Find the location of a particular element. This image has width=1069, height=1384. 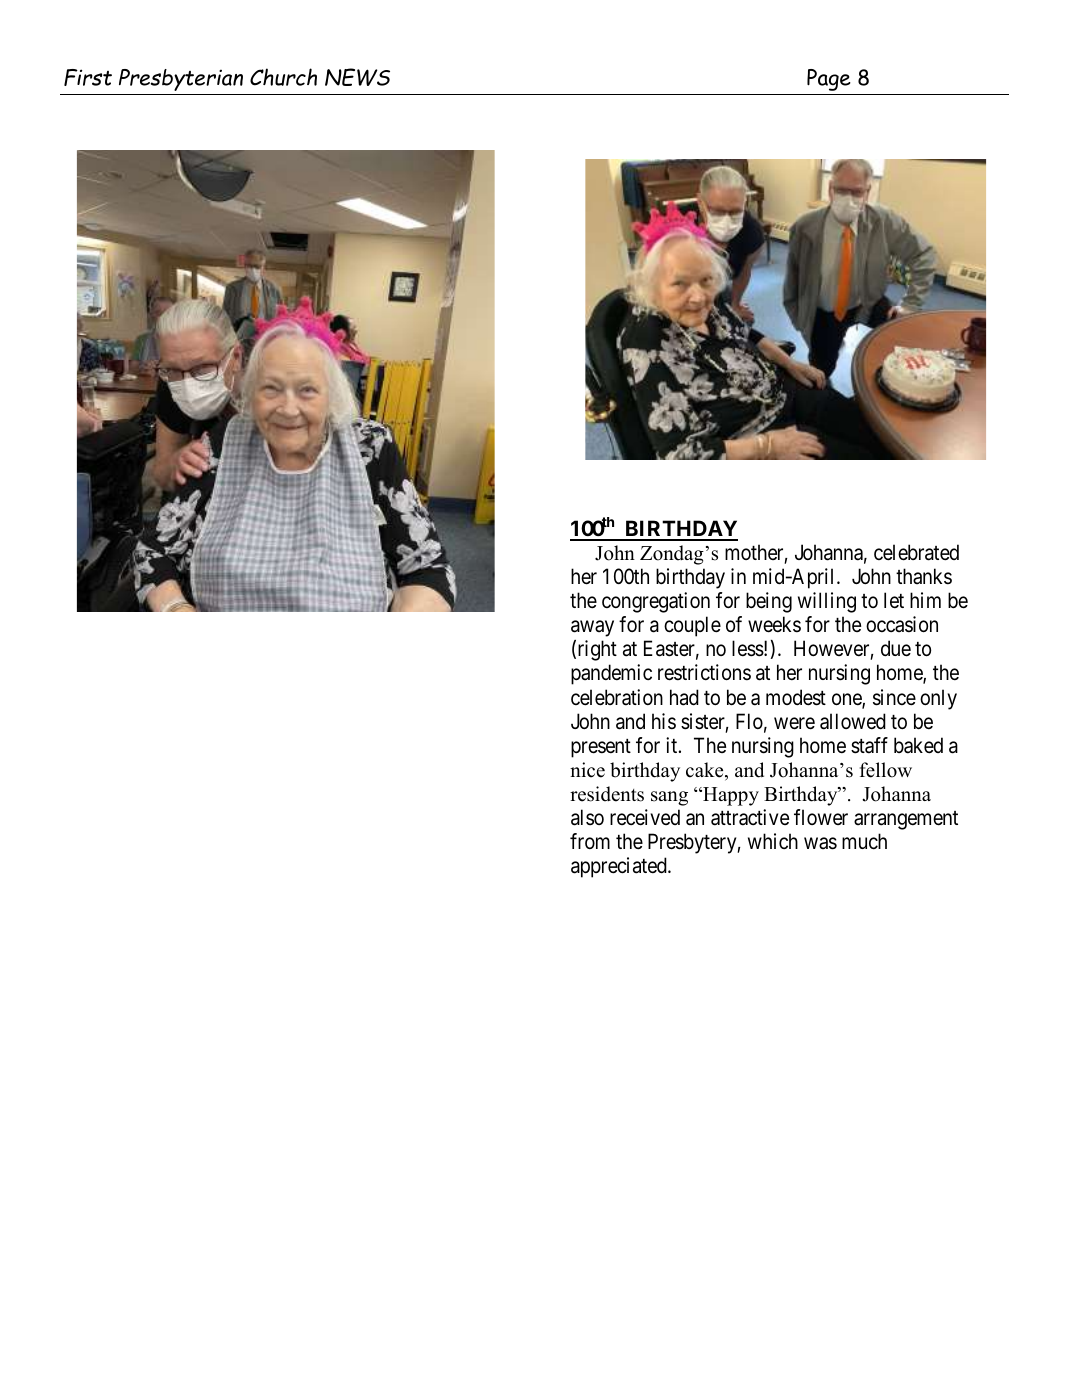

First is located at coordinates (88, 77).
